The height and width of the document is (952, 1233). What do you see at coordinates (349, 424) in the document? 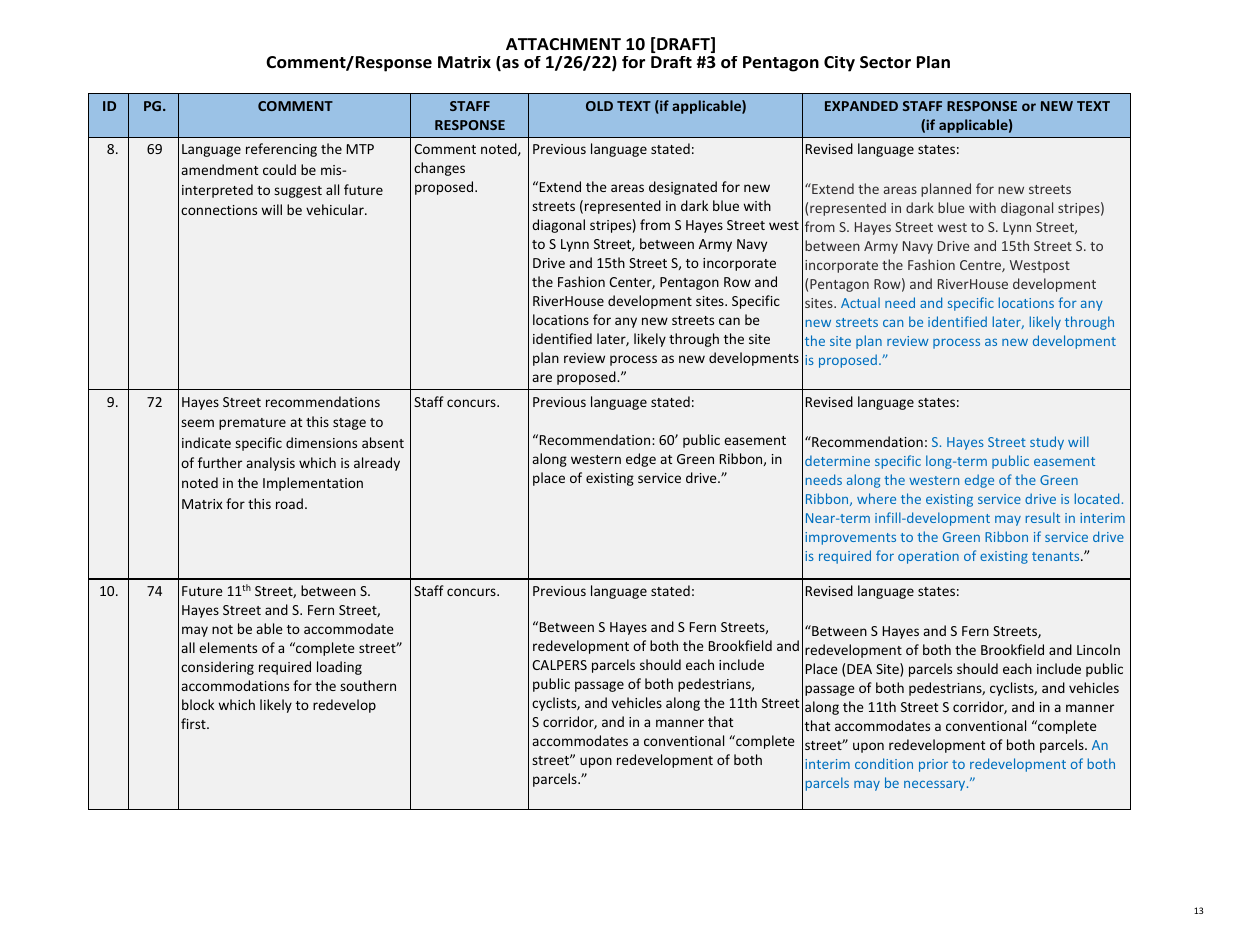
I see `stage` at bounding box center [349, 424].
